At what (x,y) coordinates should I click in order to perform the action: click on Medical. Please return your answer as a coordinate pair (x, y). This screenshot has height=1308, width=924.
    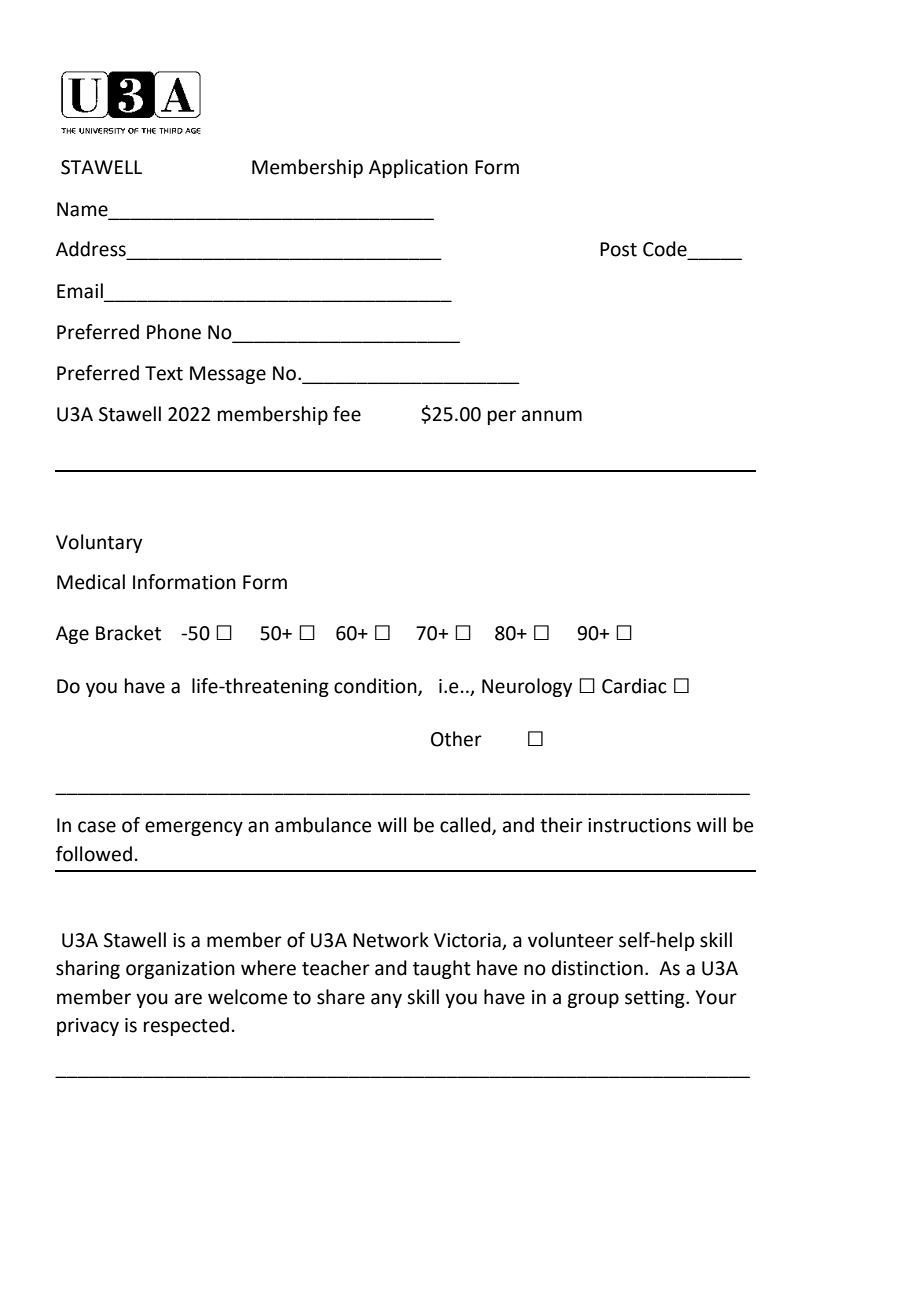
    Looking at the image, I should click on (91, 582).
